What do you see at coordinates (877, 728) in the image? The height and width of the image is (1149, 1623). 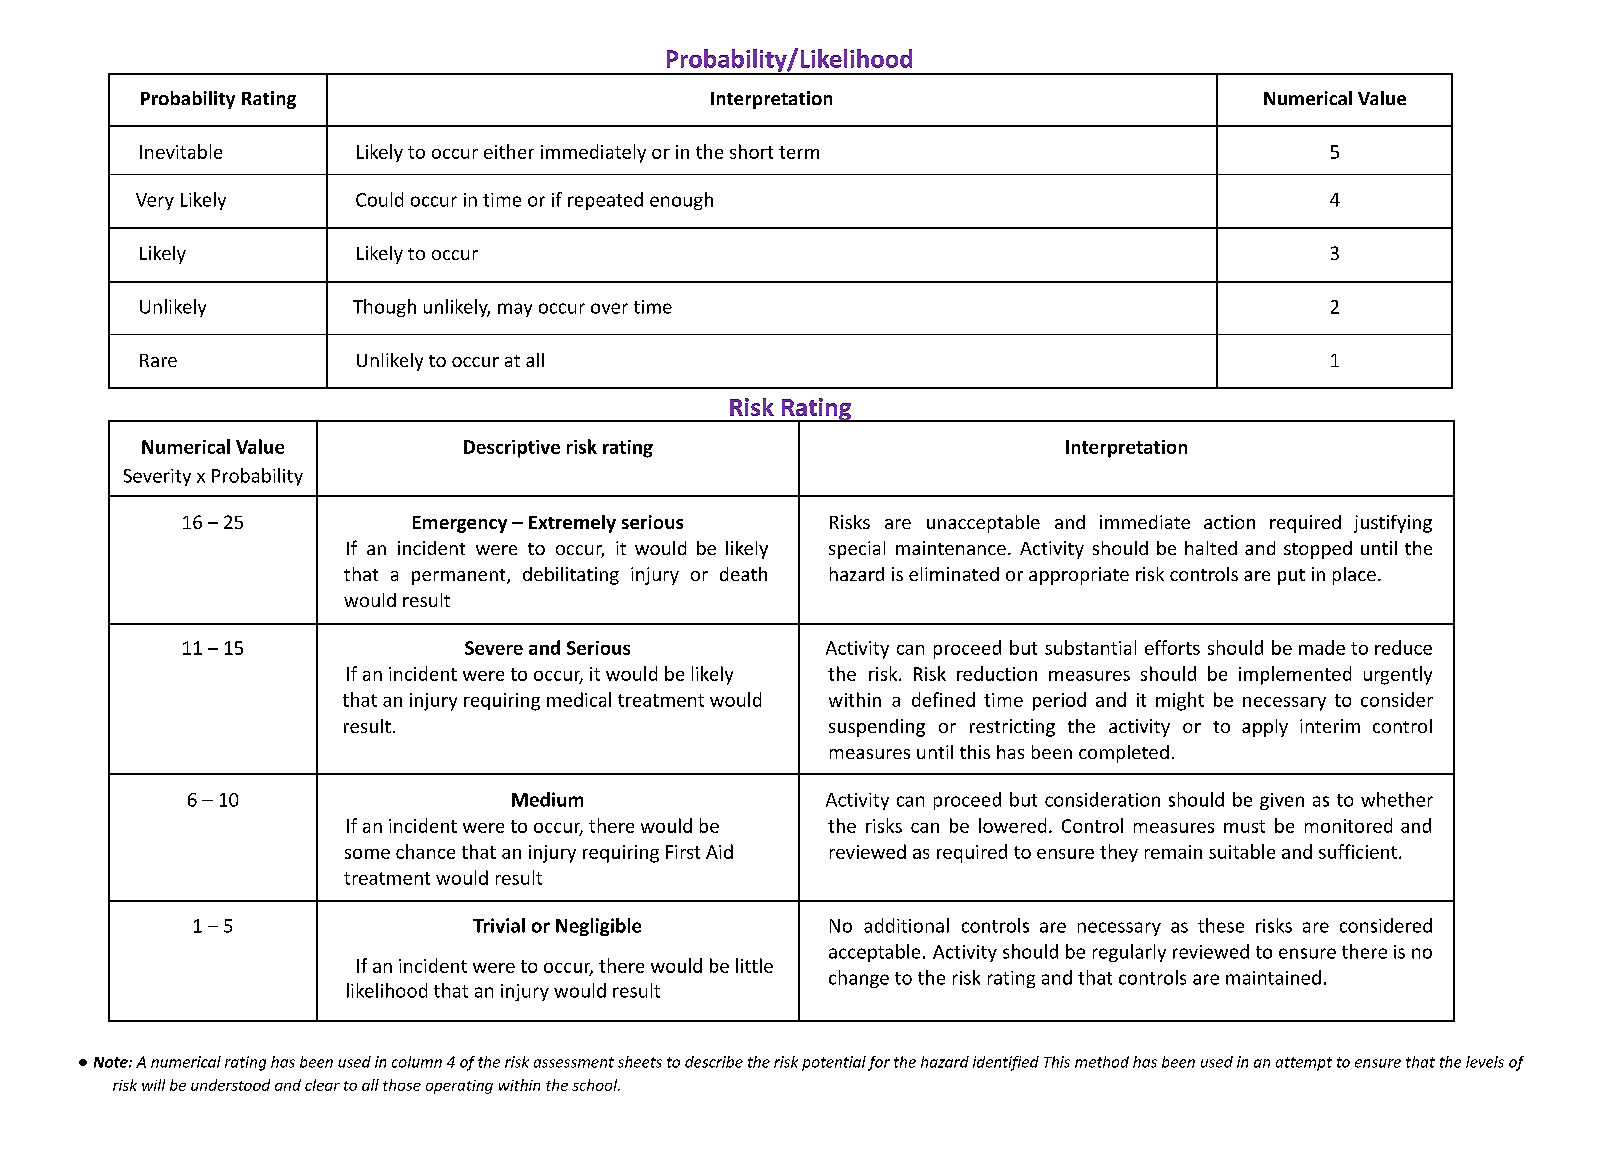 I see `suspending` at bounding box center [877, 728].
